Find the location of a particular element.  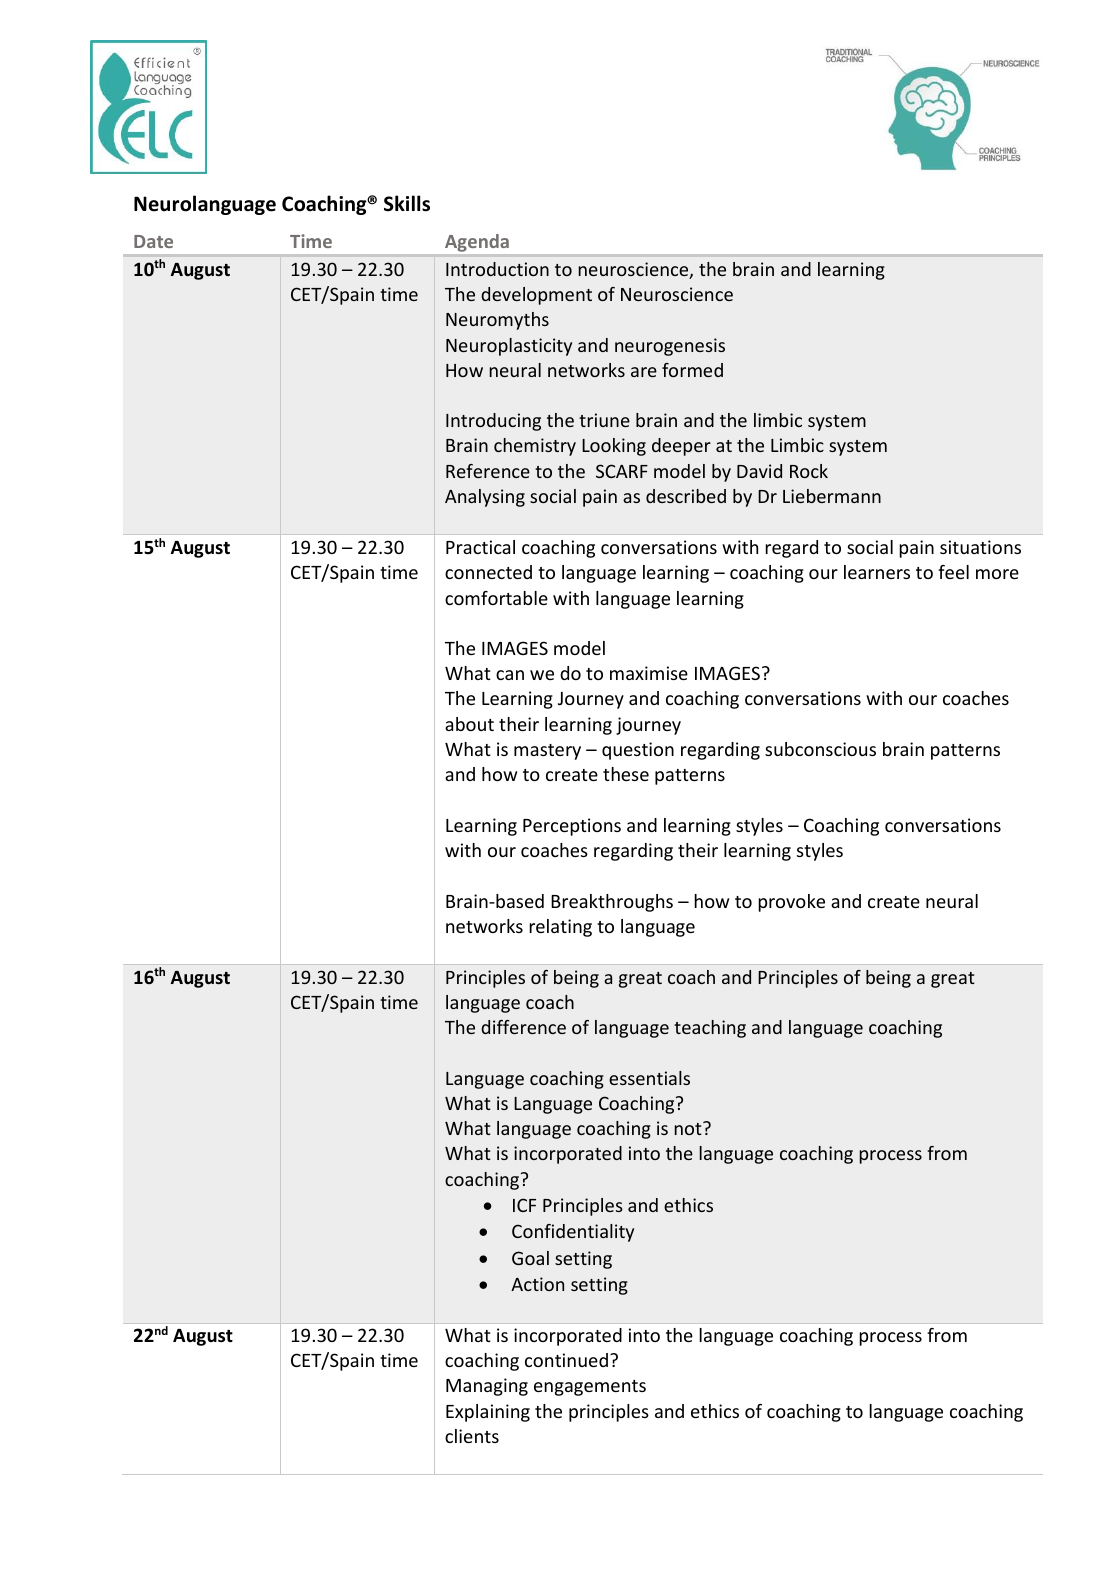

subconscious is located at coordinates (820, 749).
